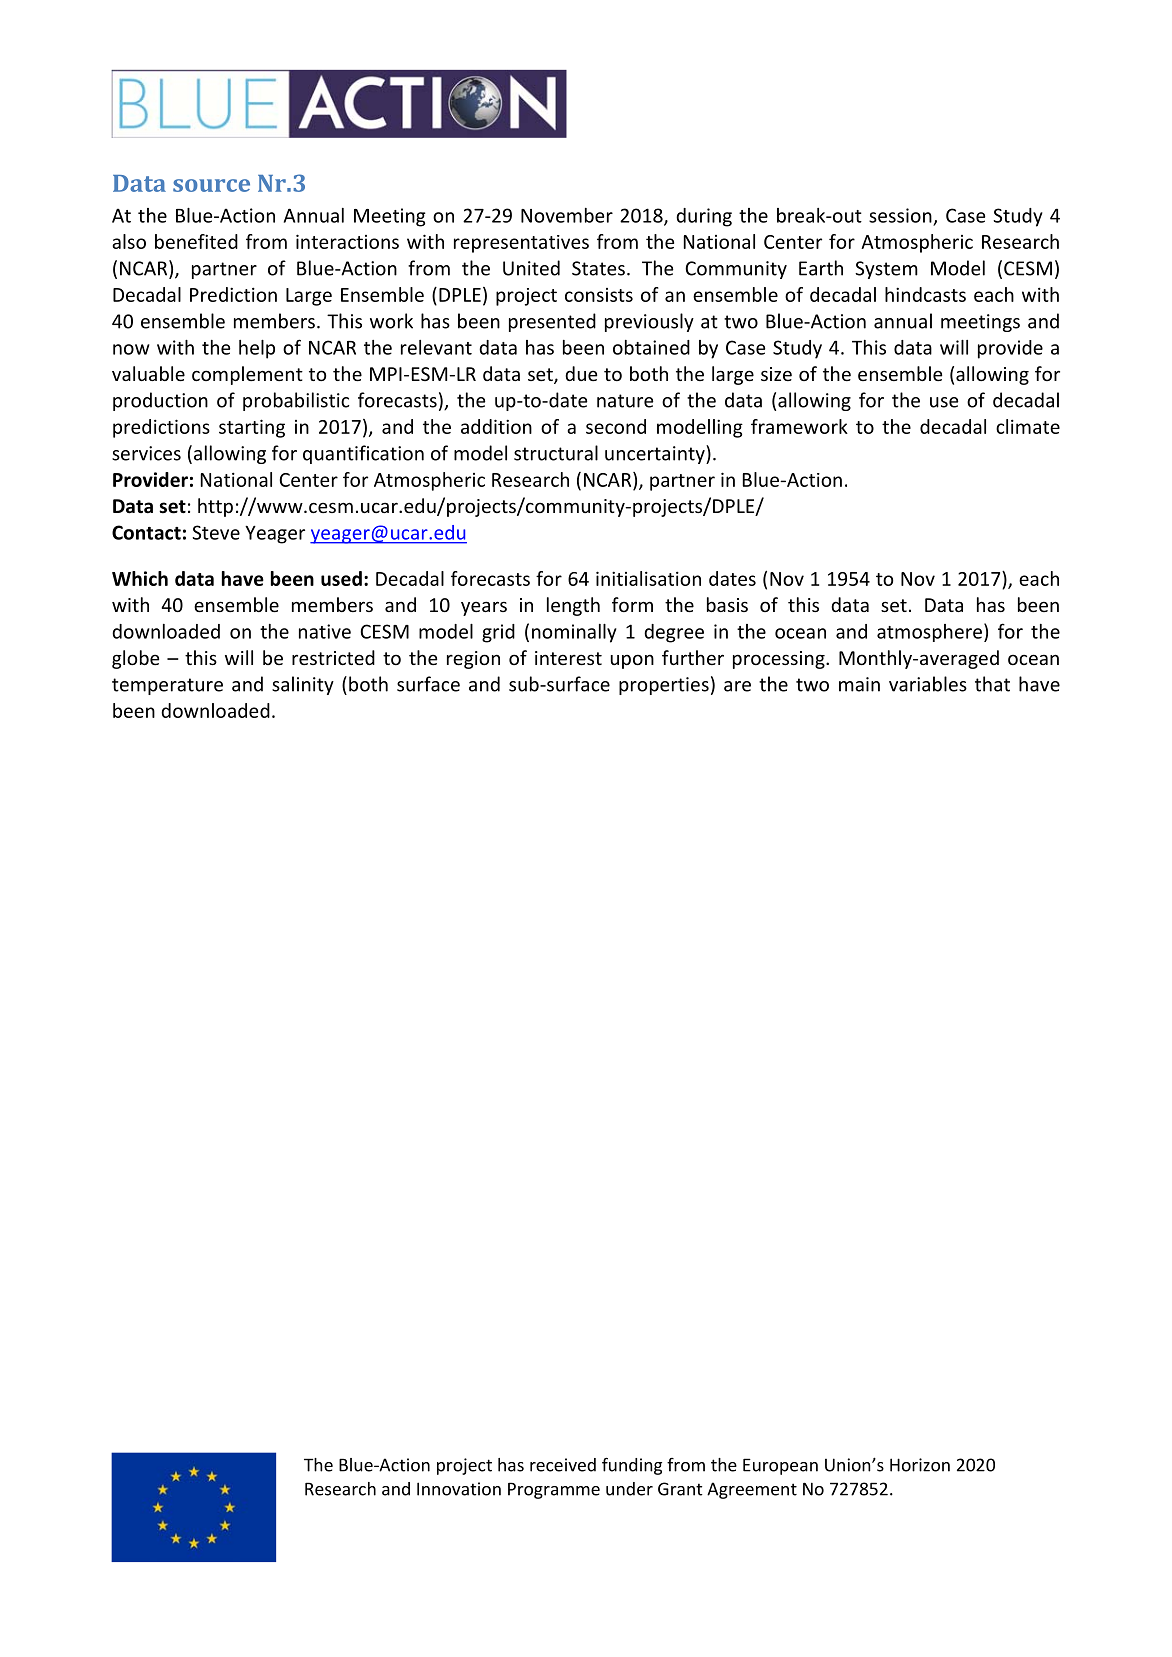 The width and height of the screenshot is (1172, 1657). I want to click on benefited, so click(196, 241).
